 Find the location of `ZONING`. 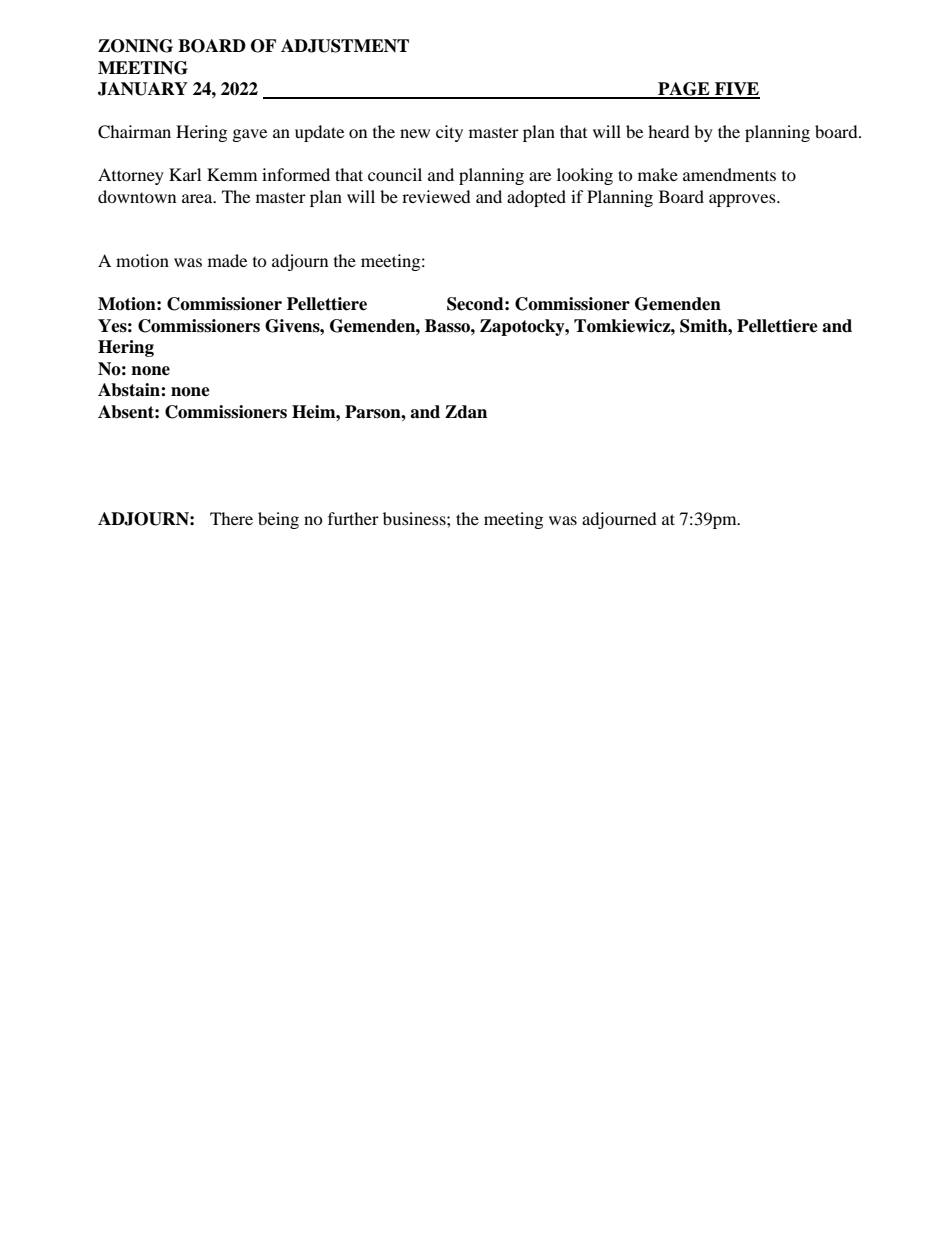

ZONING is located at coordinates (135, 46).
